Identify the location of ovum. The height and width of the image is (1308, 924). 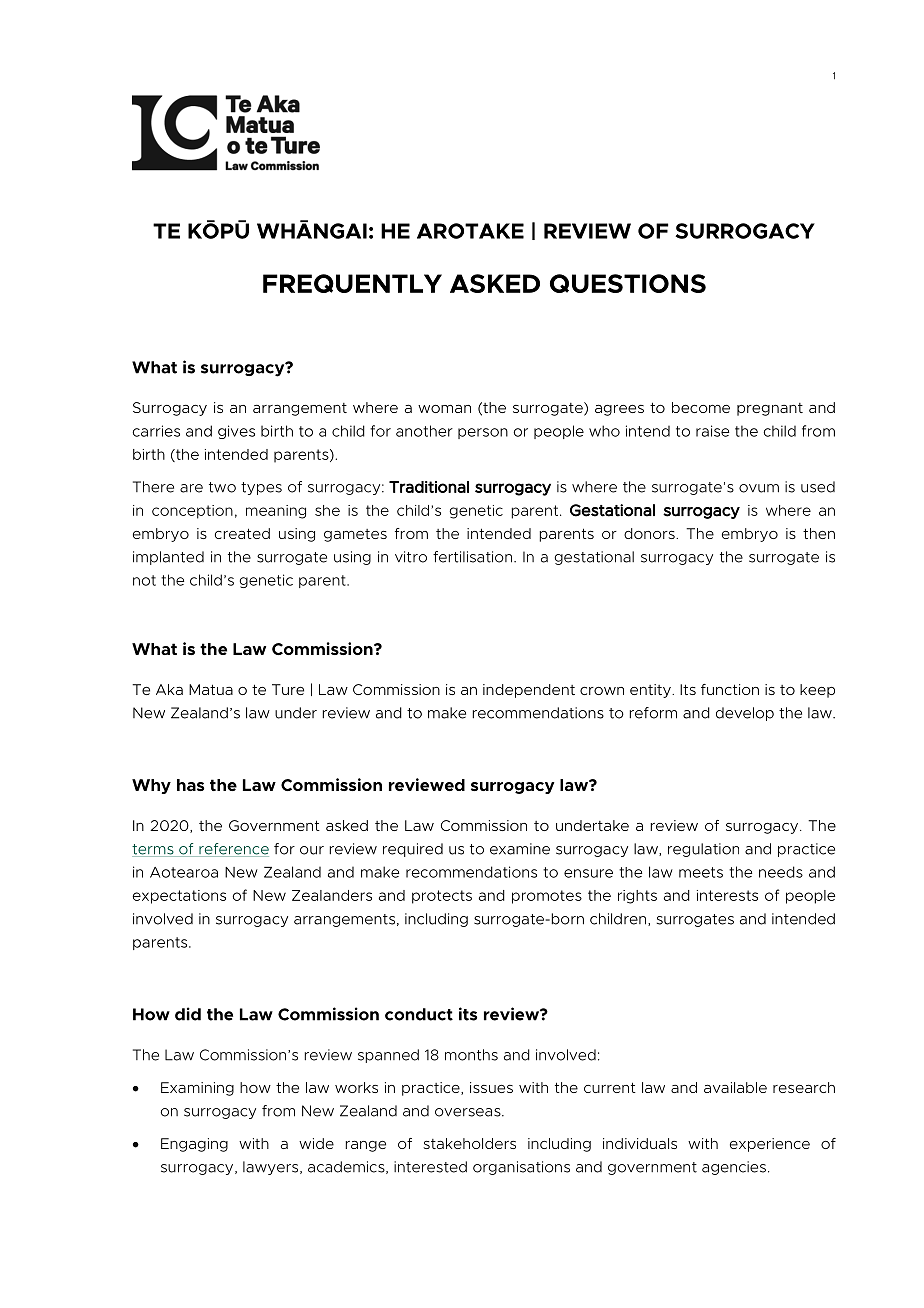
(759, 488).
